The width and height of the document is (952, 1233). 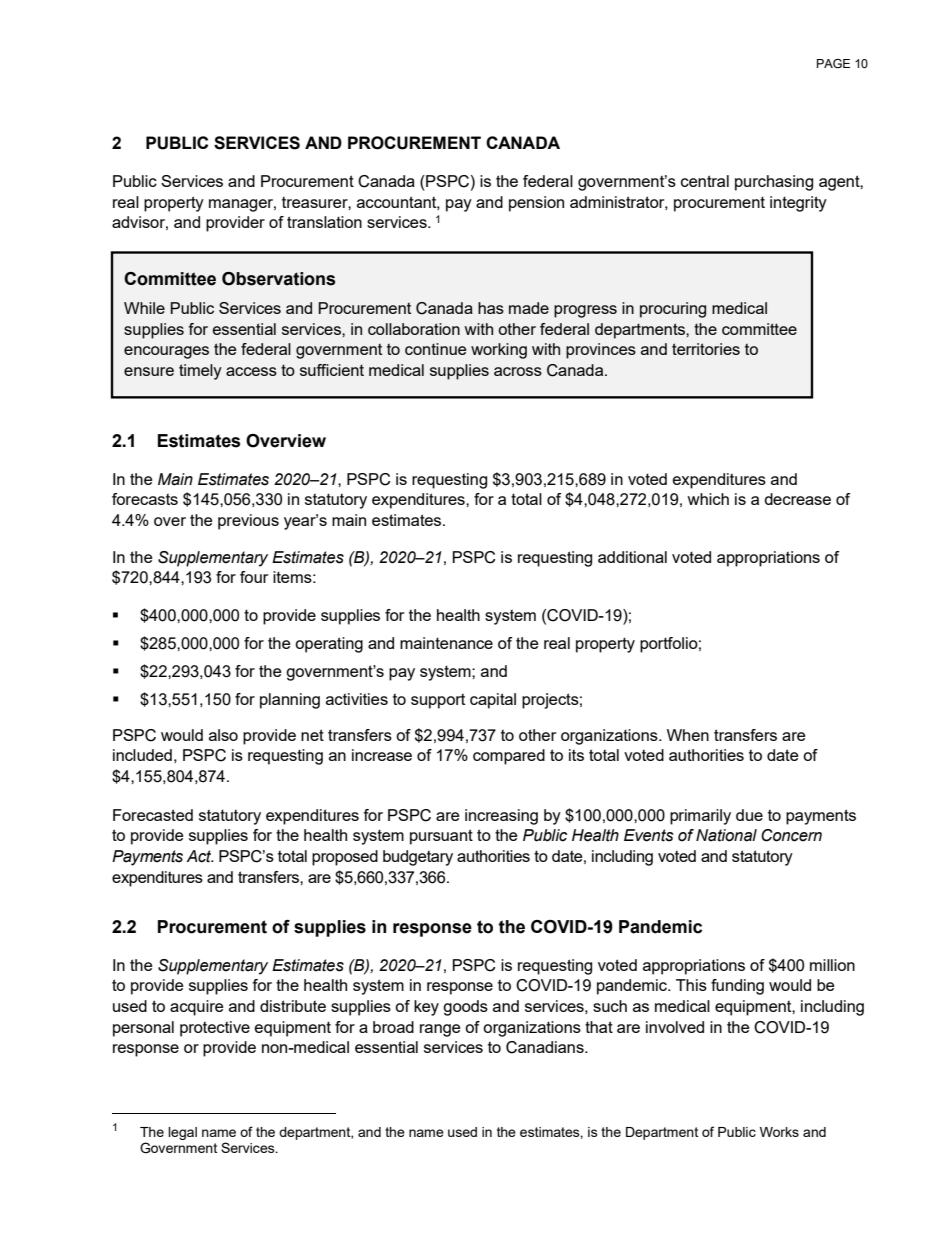 I want to click on PAGE, so click(x=833, y=63).
